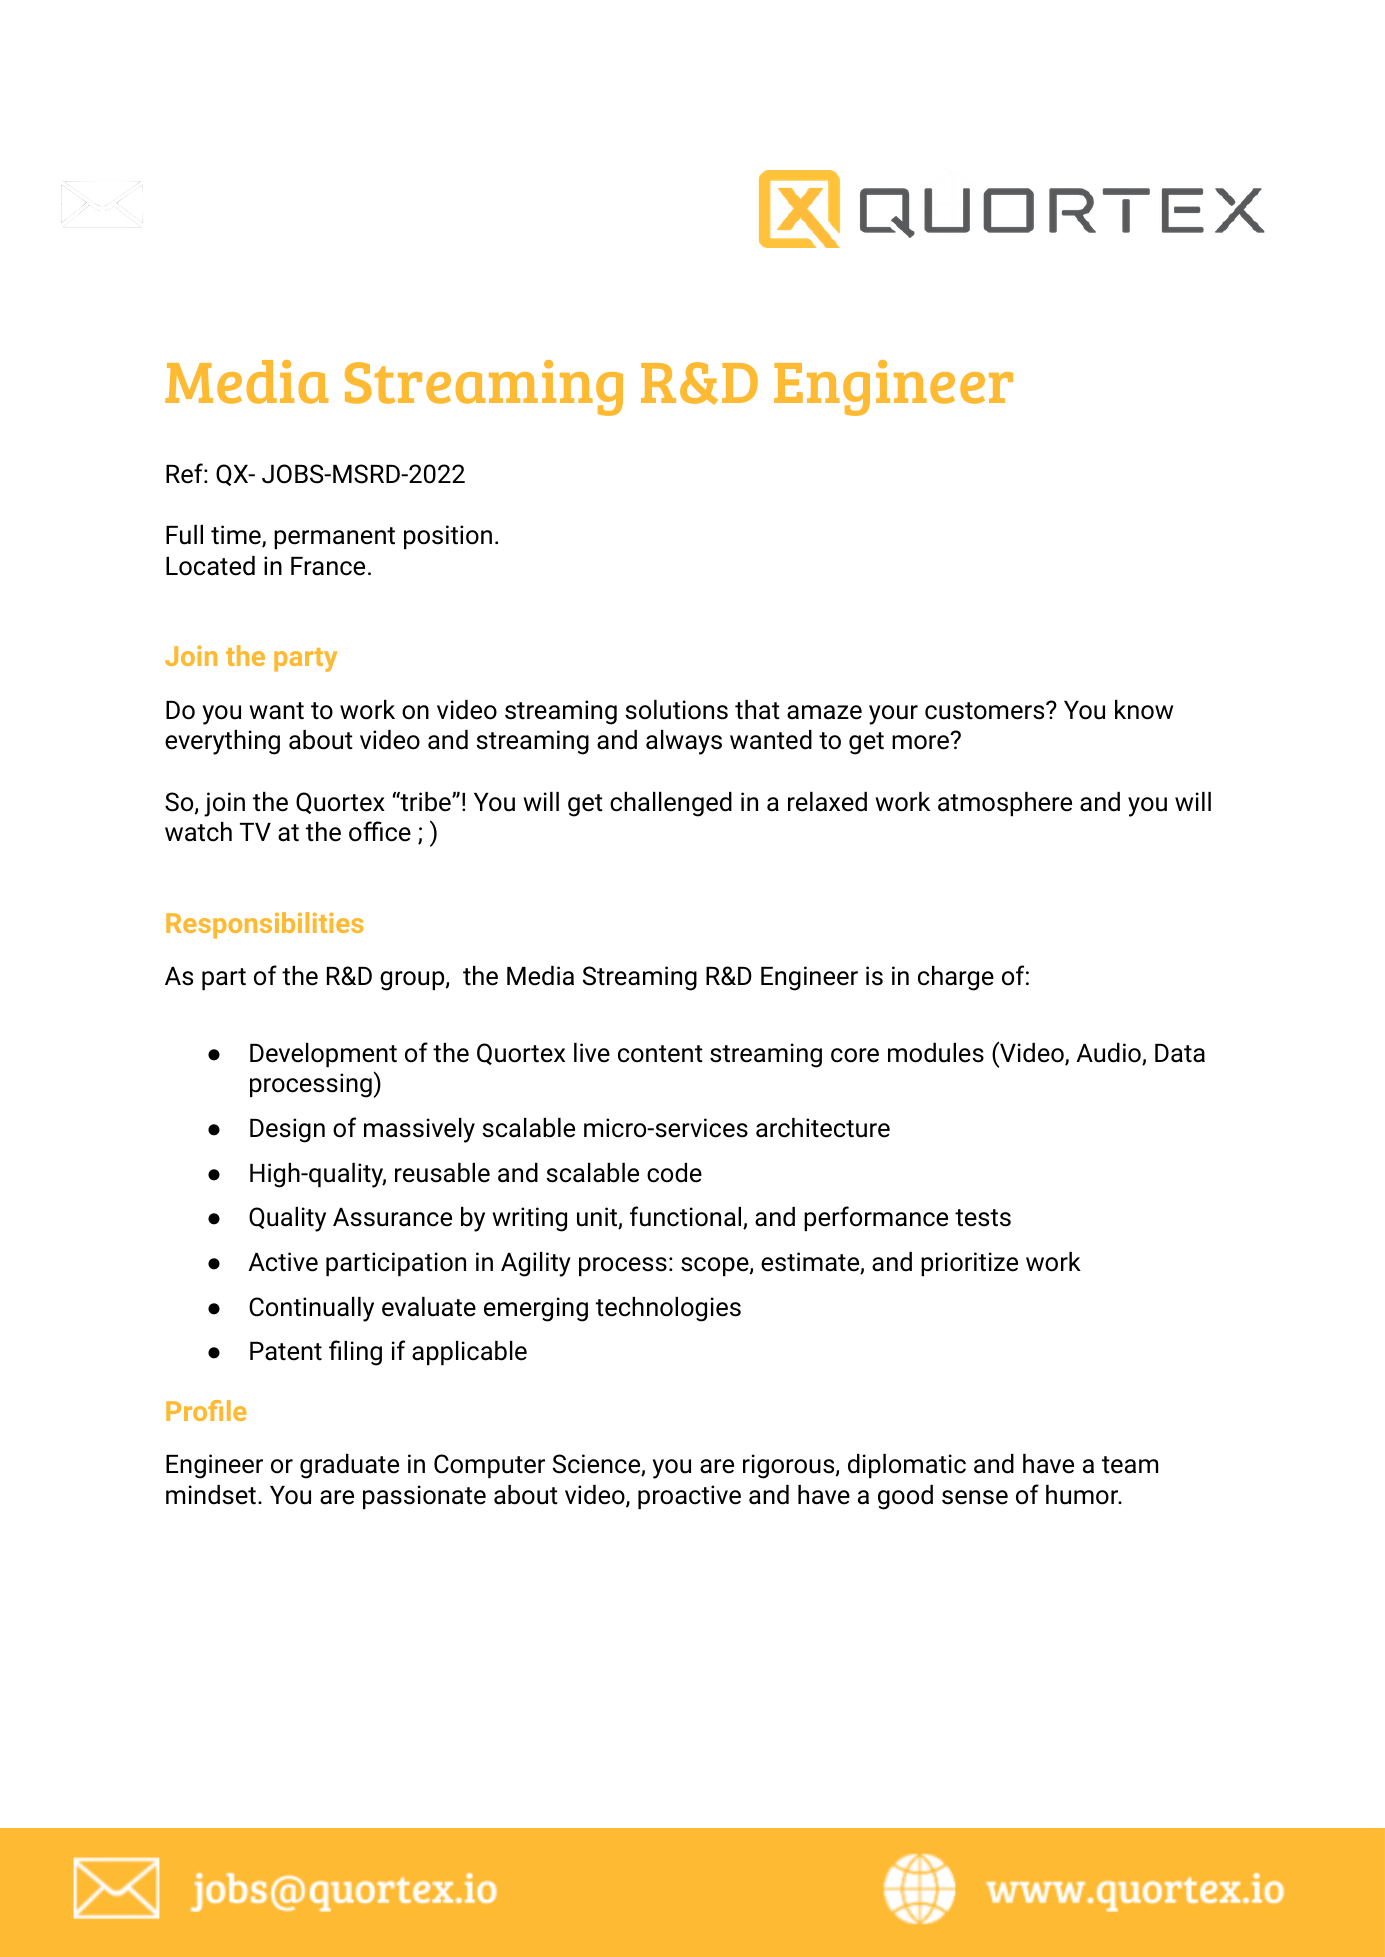 This document has width=1385, height=1957. What do you see at coordinates (671, 804) in the document?
I see `challenged` at bounding box center [671, 804].
